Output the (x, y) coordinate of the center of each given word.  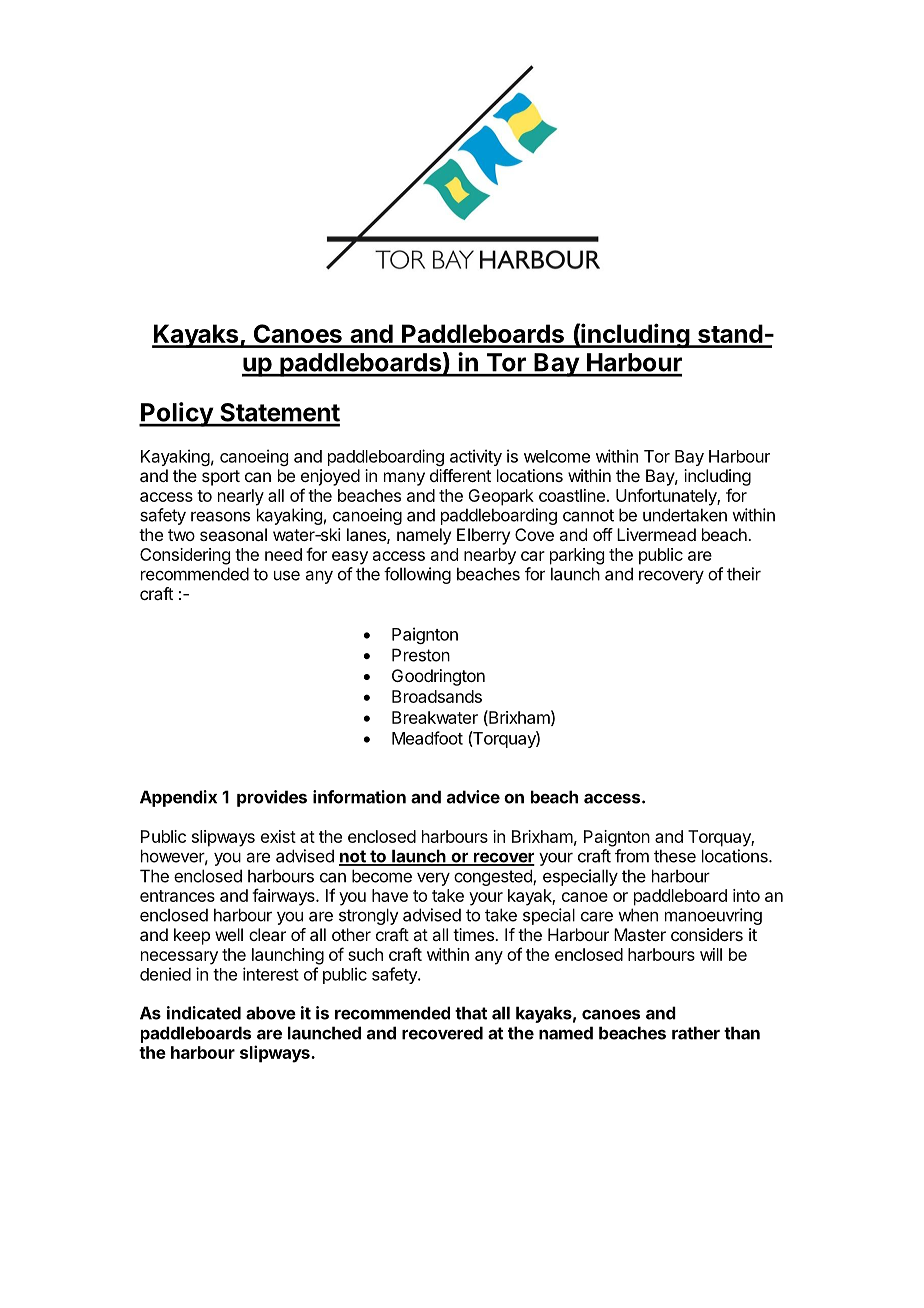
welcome (557, 456)
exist (278, 836)
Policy (177, 414)
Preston (421, 655)
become (382, 876)
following (417, 575)
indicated (204, 1013)
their (744, 574)
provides (272, 798)
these (675, 856)
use (287, 575)
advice (473, 797)
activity (476, 457)
